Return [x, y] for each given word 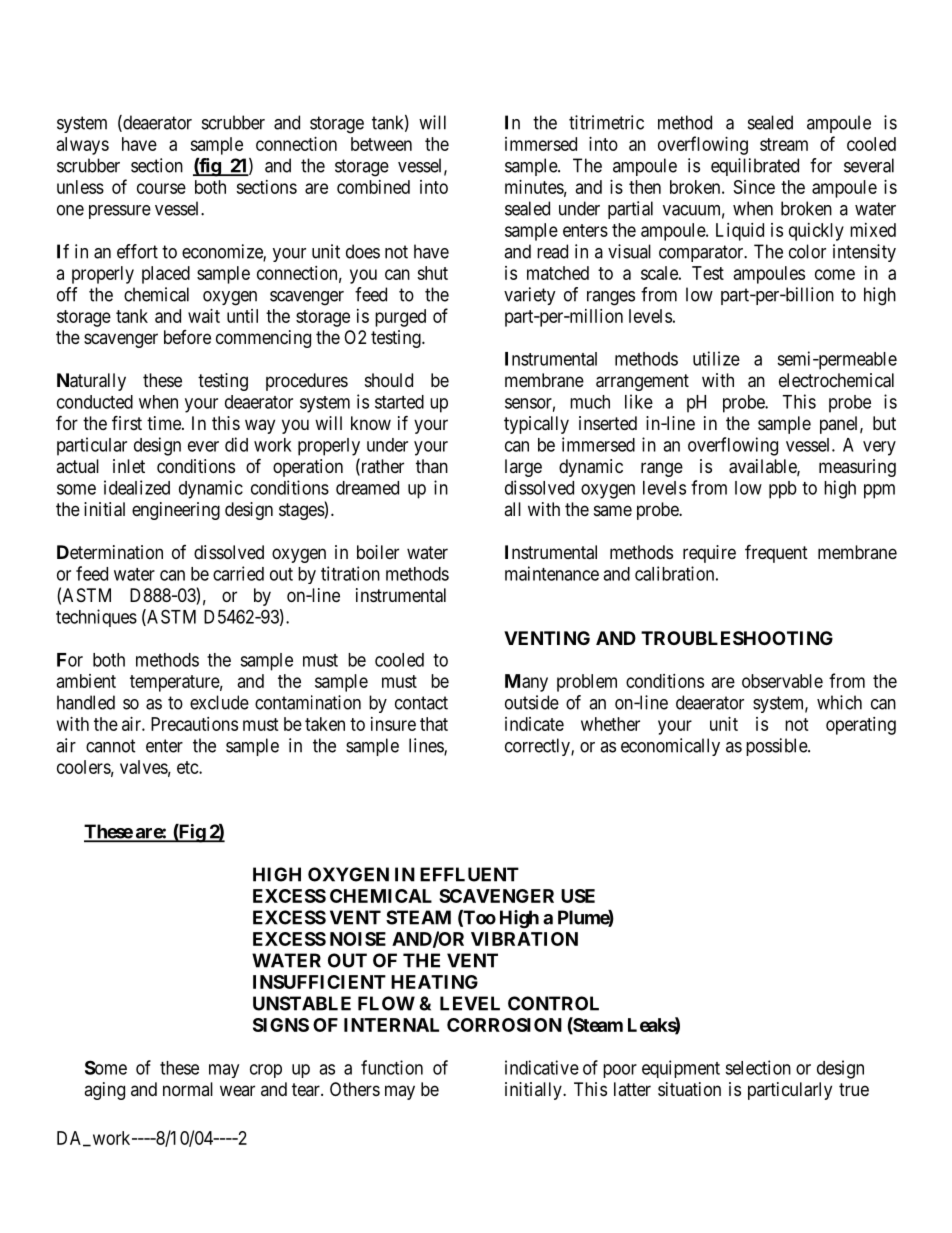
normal [188, 1089]
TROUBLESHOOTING [737, 638]
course [161, 188]
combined [373, 187]
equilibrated [755, 167]
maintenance [552, 573]
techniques [96, 618]
